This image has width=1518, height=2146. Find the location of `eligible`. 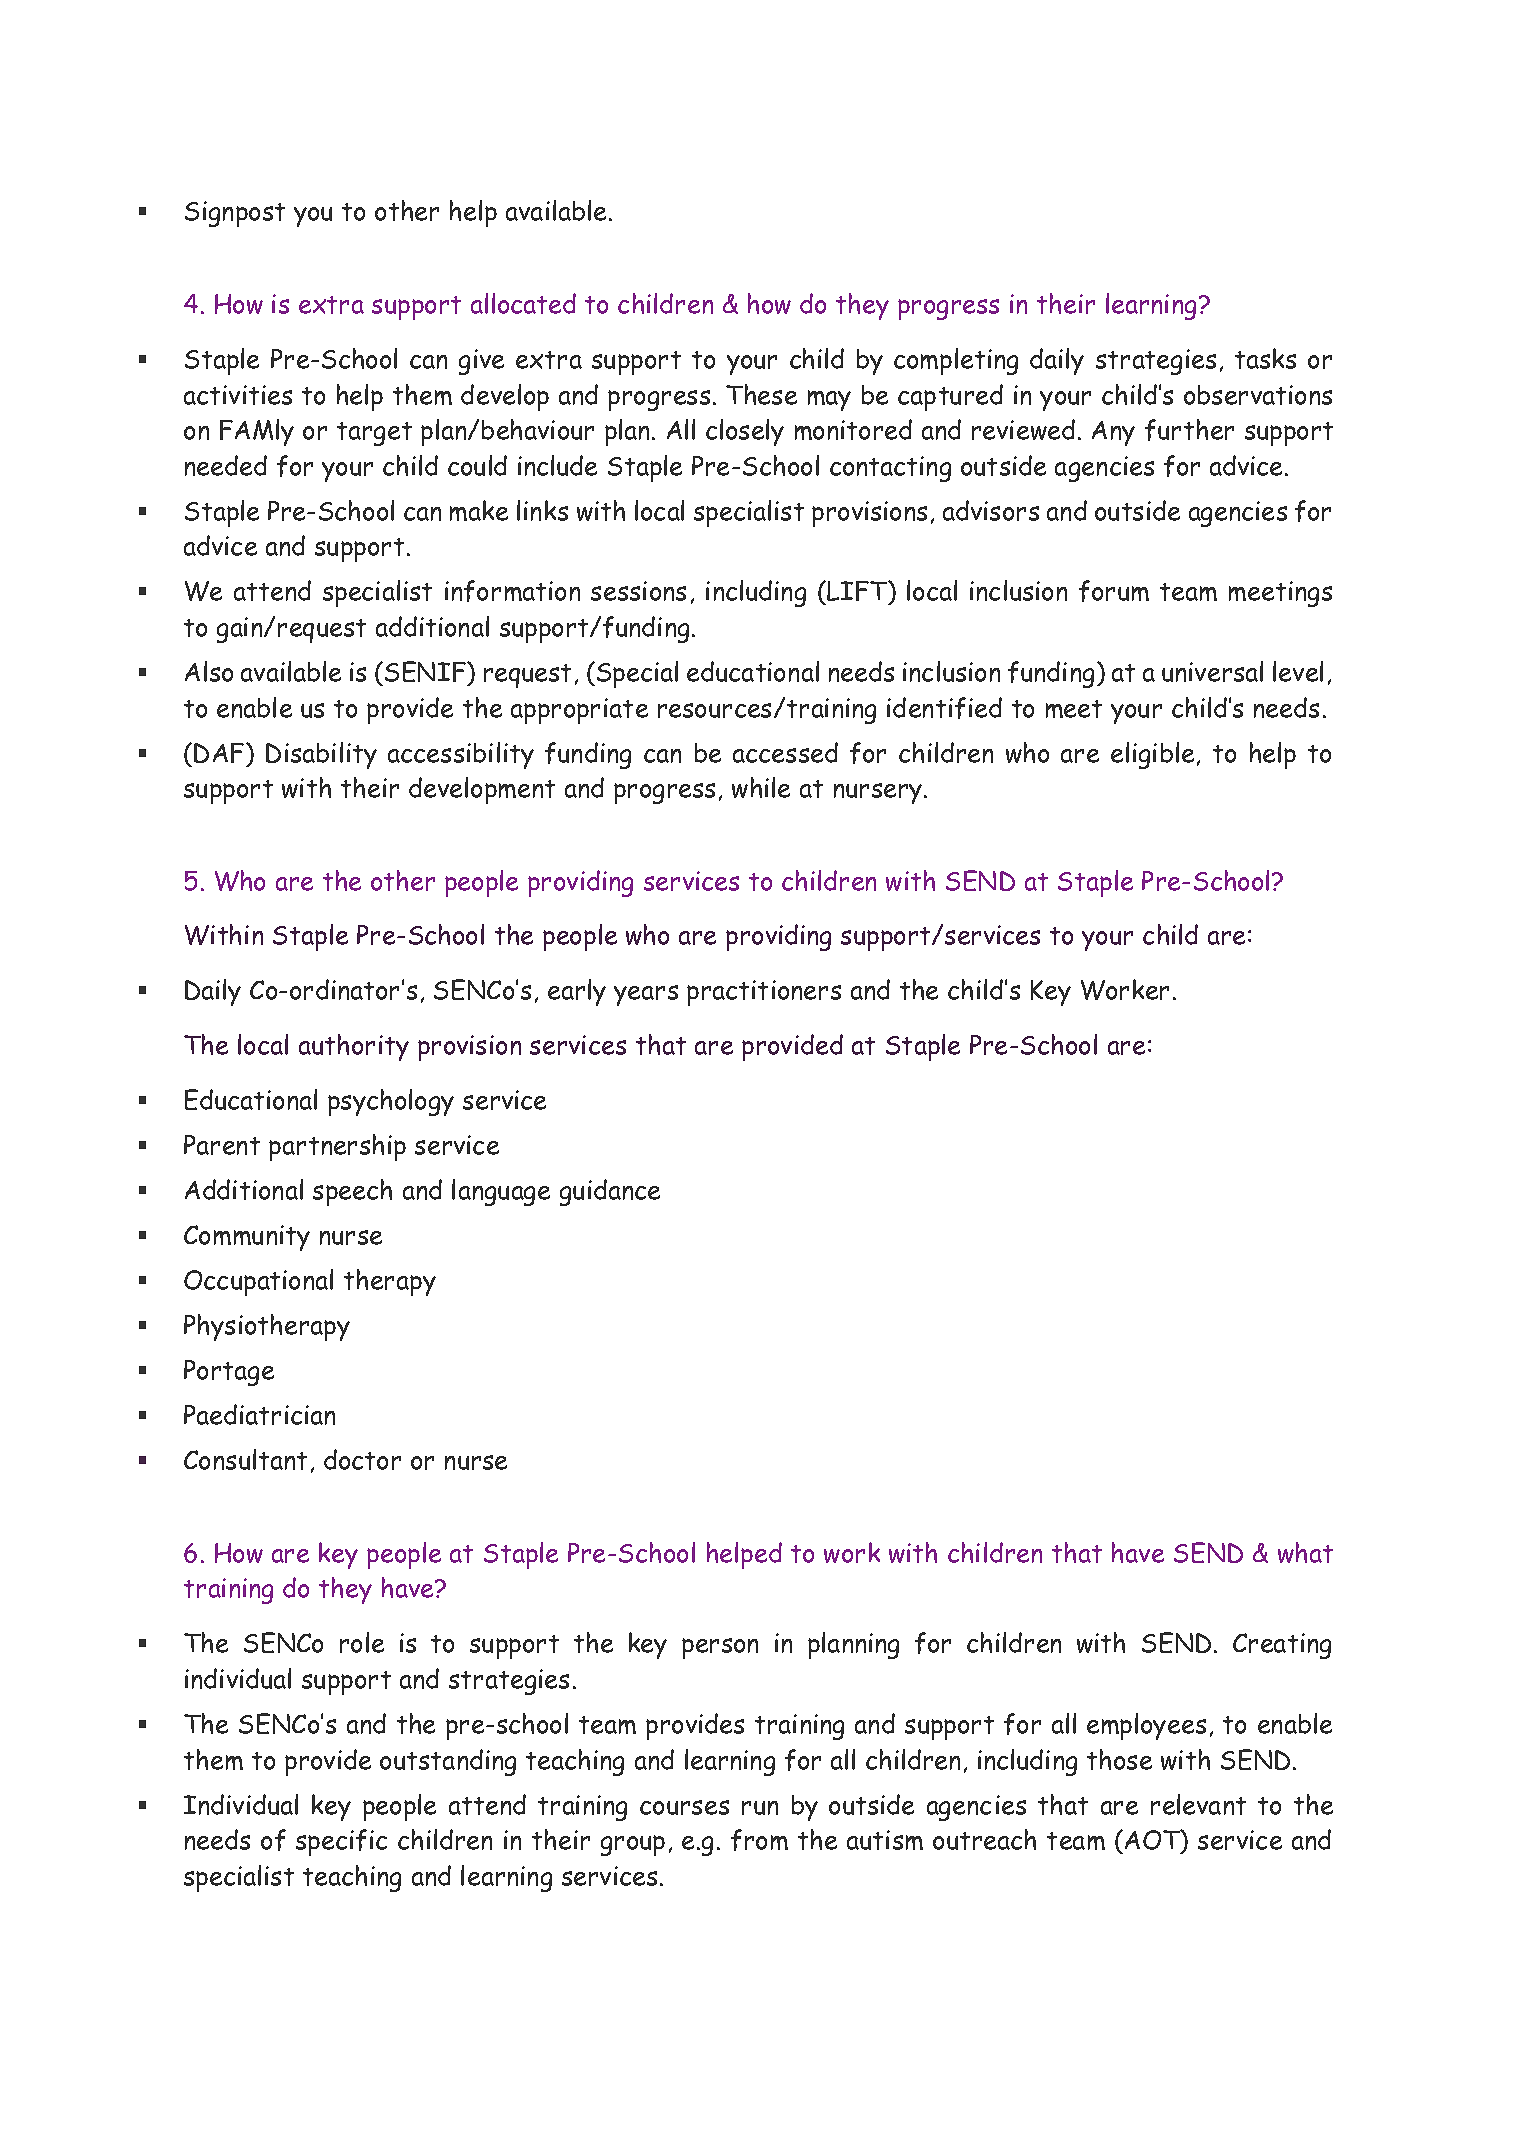

eligible is located at coordinates (1152, 755).
